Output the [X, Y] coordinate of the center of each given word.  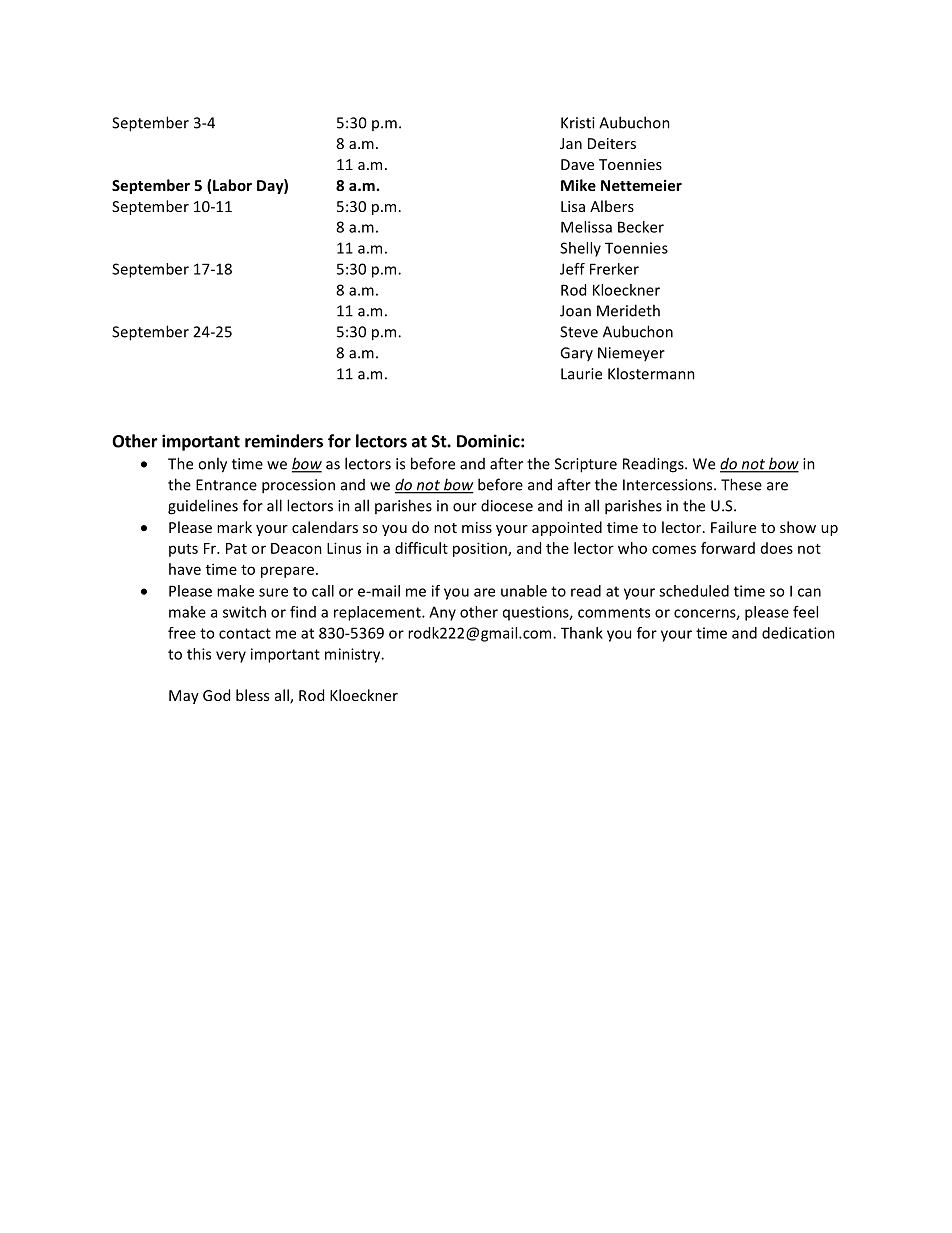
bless [252, 695]
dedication [798, 633]
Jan [571, 143]
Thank [582, 633]
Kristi [577, 123]
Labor [232, 185]
